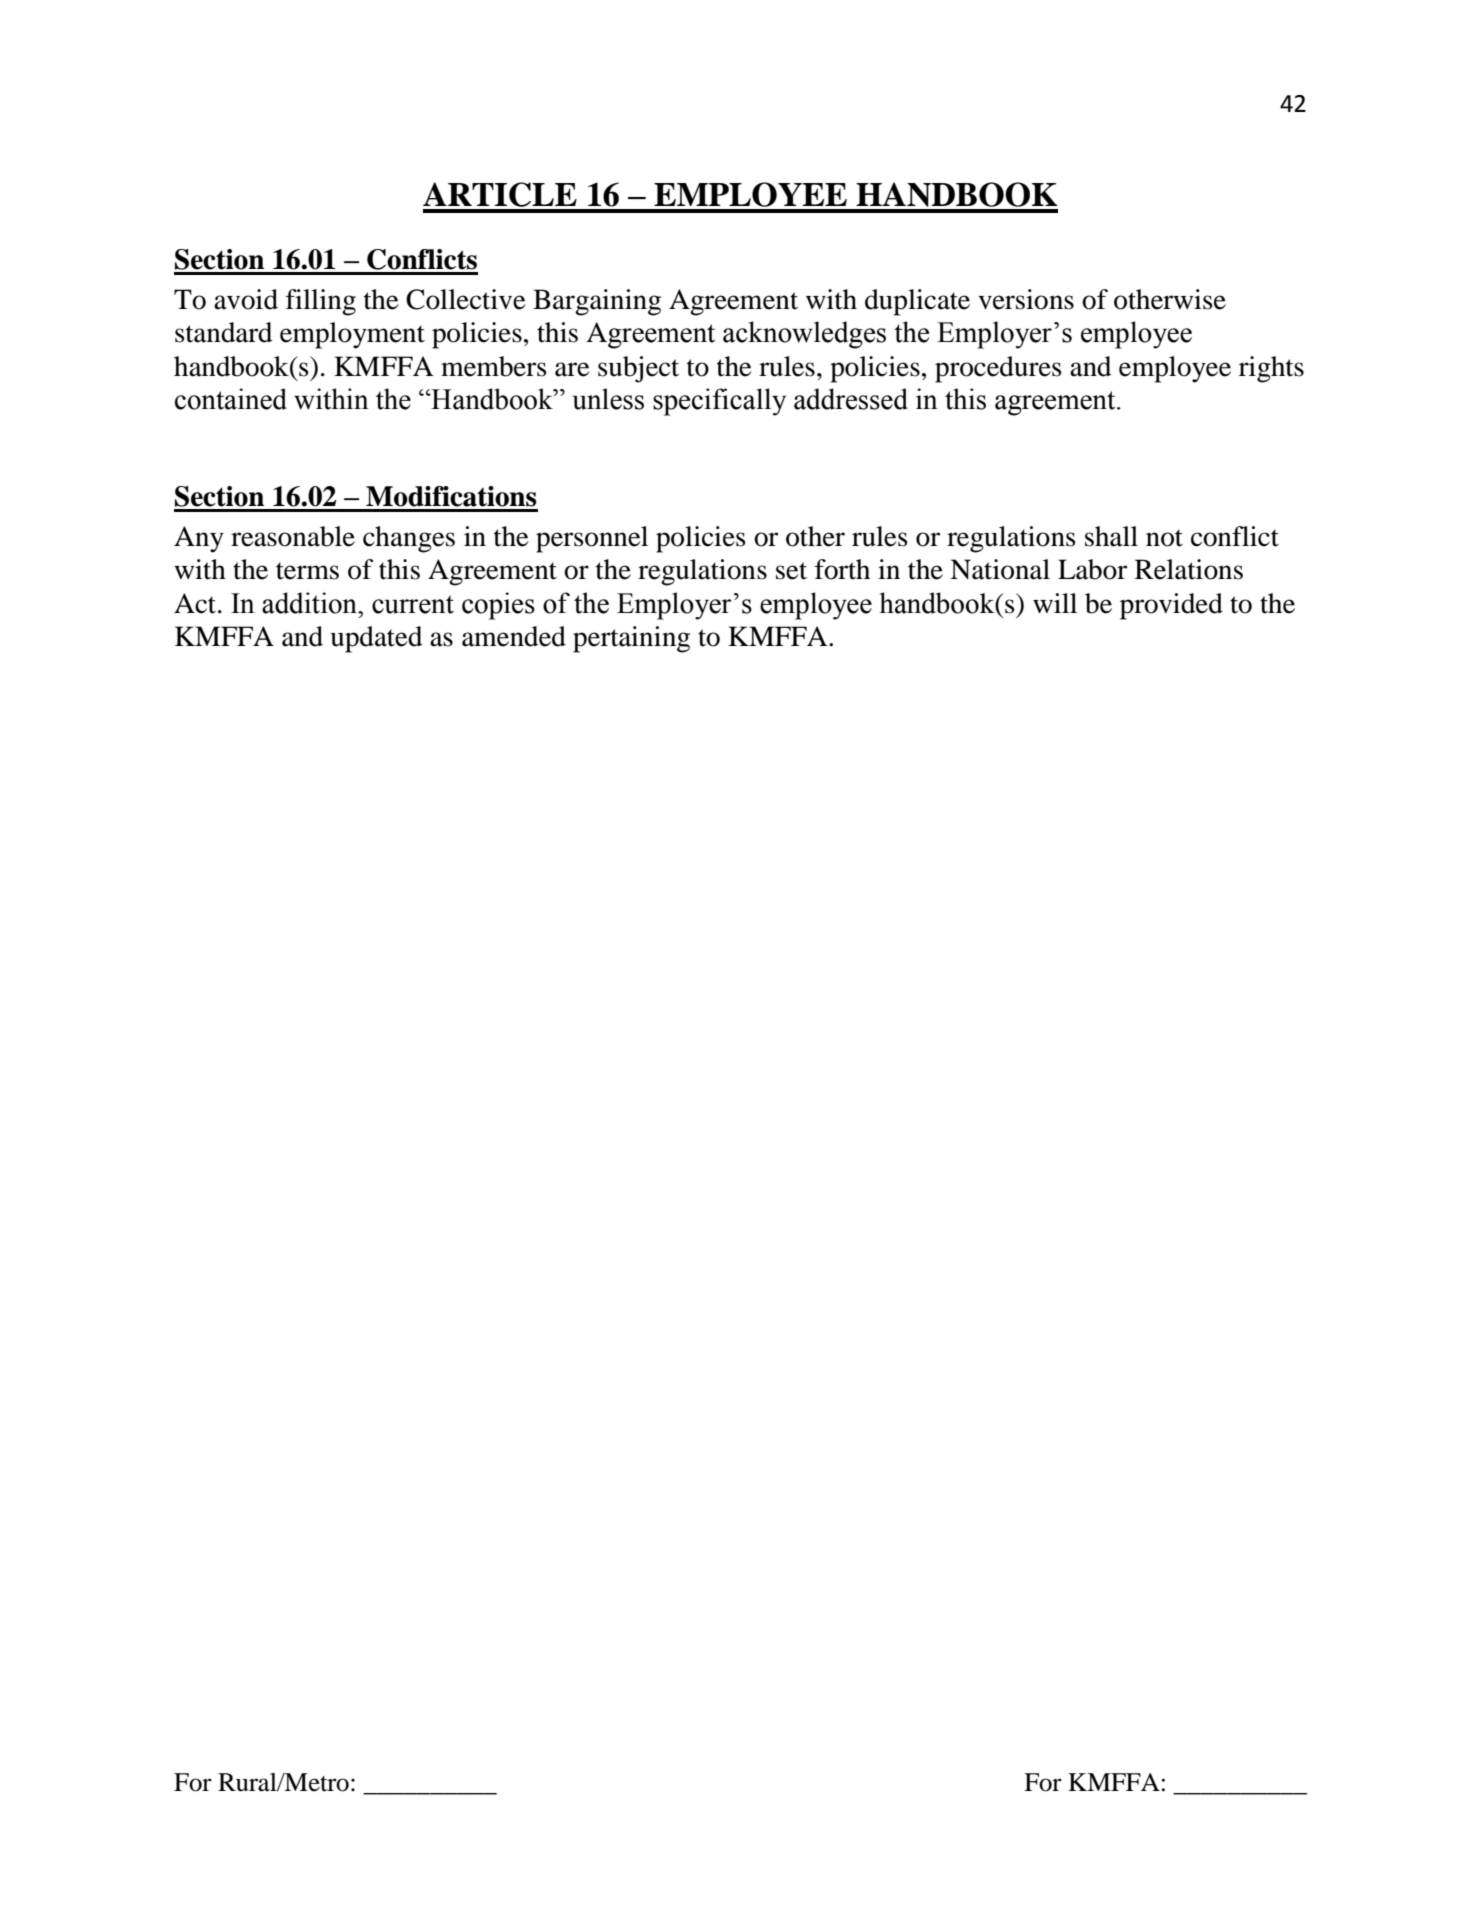 This screenshot has height=1917, width=1481. Describe the element at coordinates (231, 399) in the screenshot. I see `contained` at that location.
